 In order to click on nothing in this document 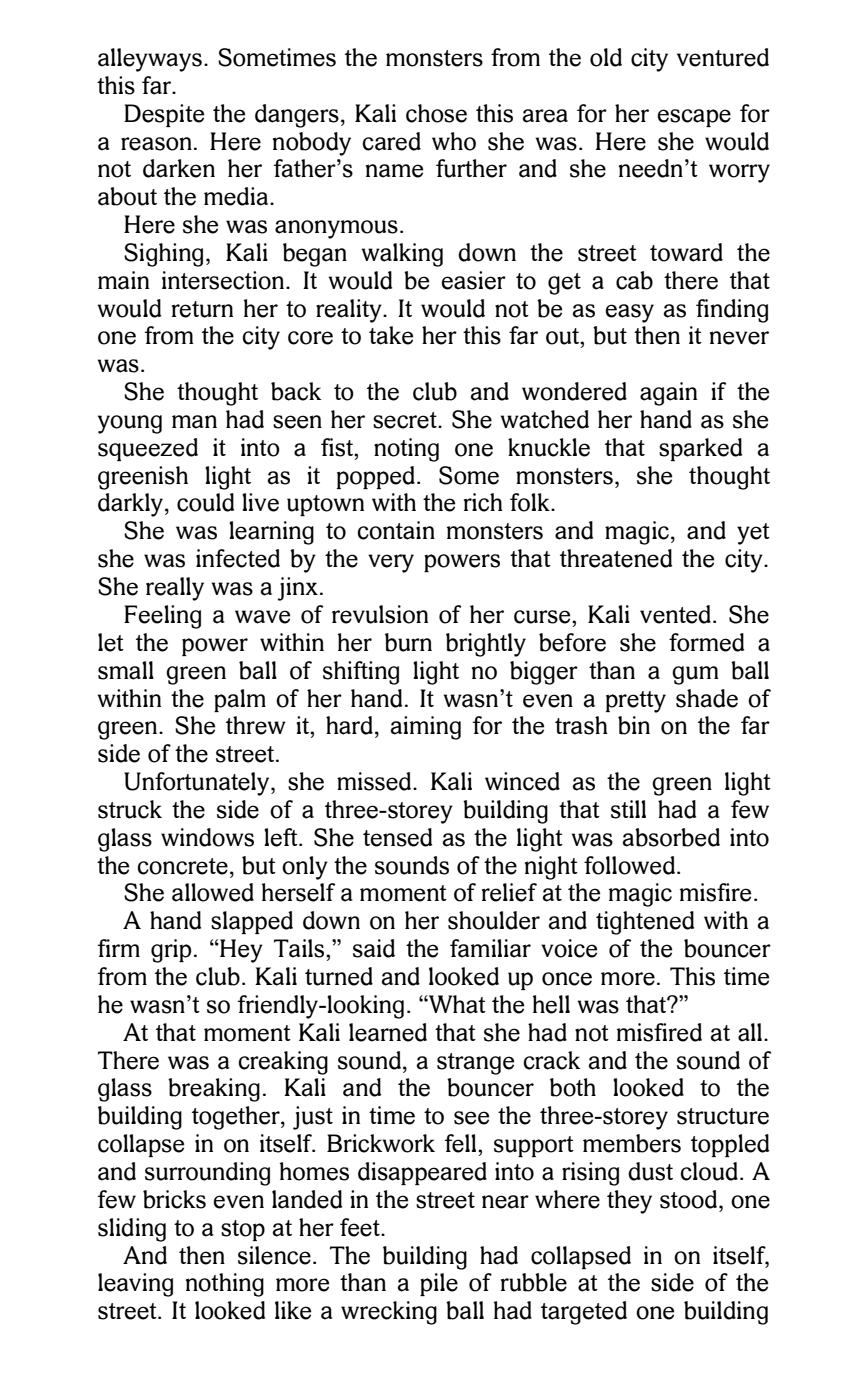, I will do `click(225, 1285)`.
